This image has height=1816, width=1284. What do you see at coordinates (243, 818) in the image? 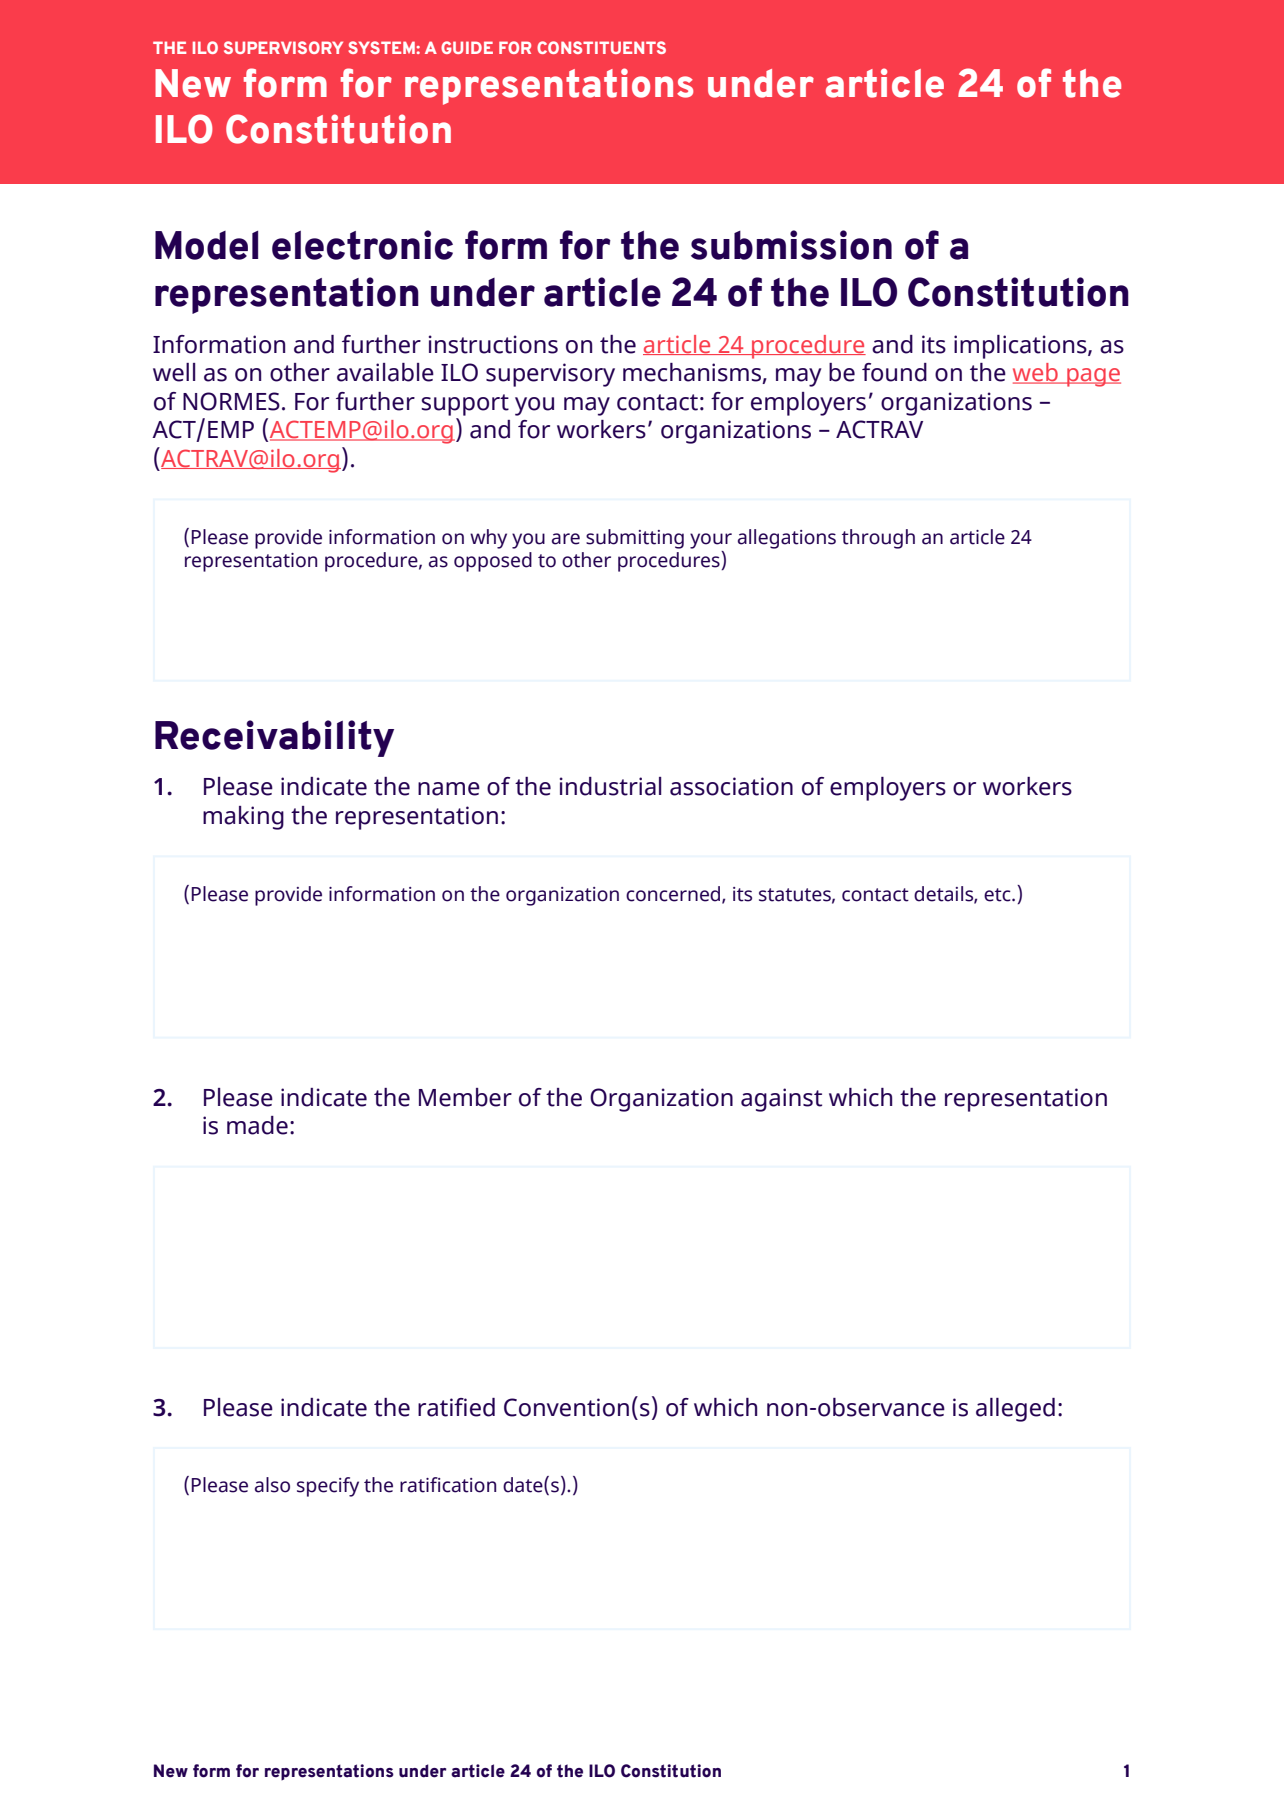
I see `making` at bounding box center [243, 818].
